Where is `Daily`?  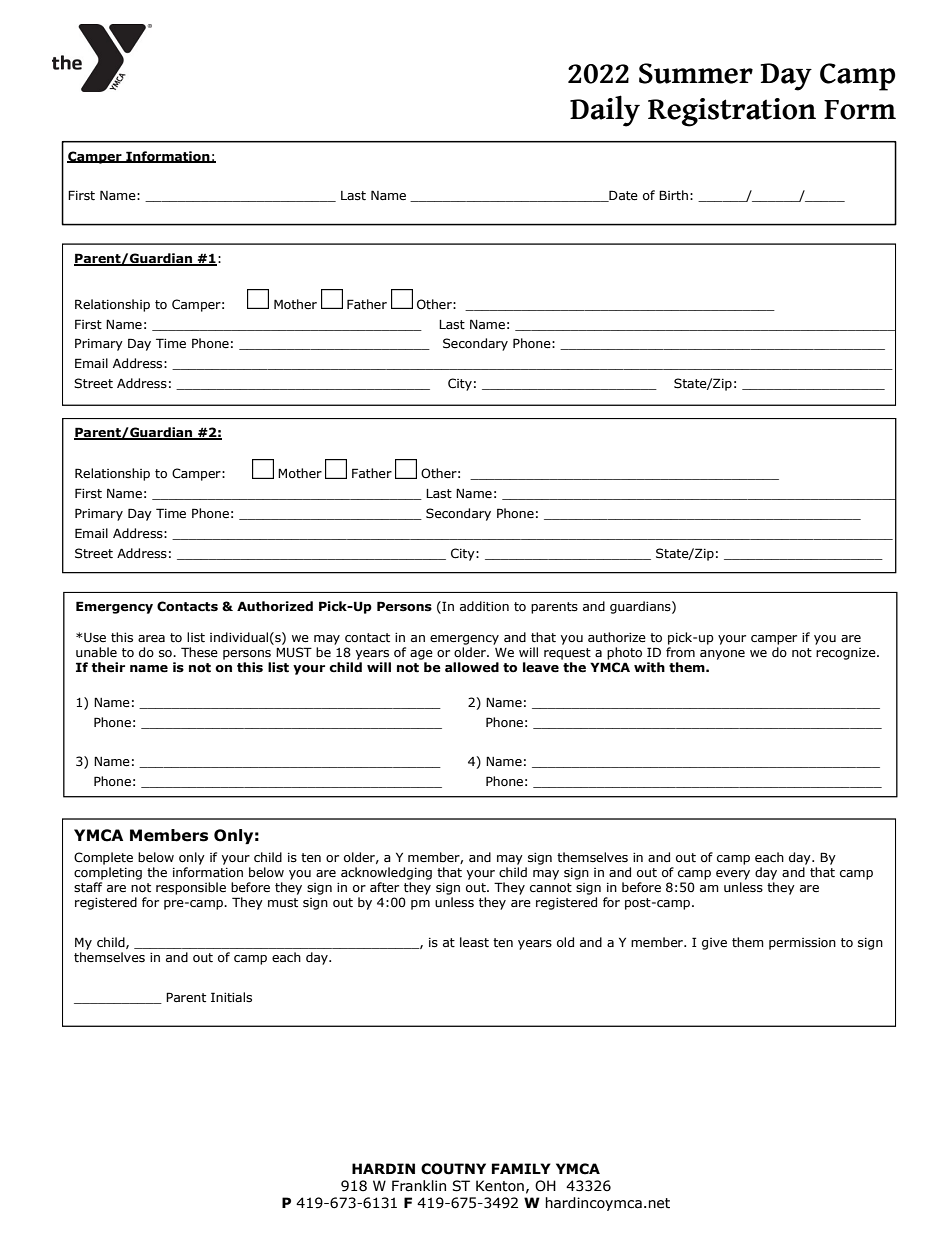
Daily is located at coordinates (605, 111).
